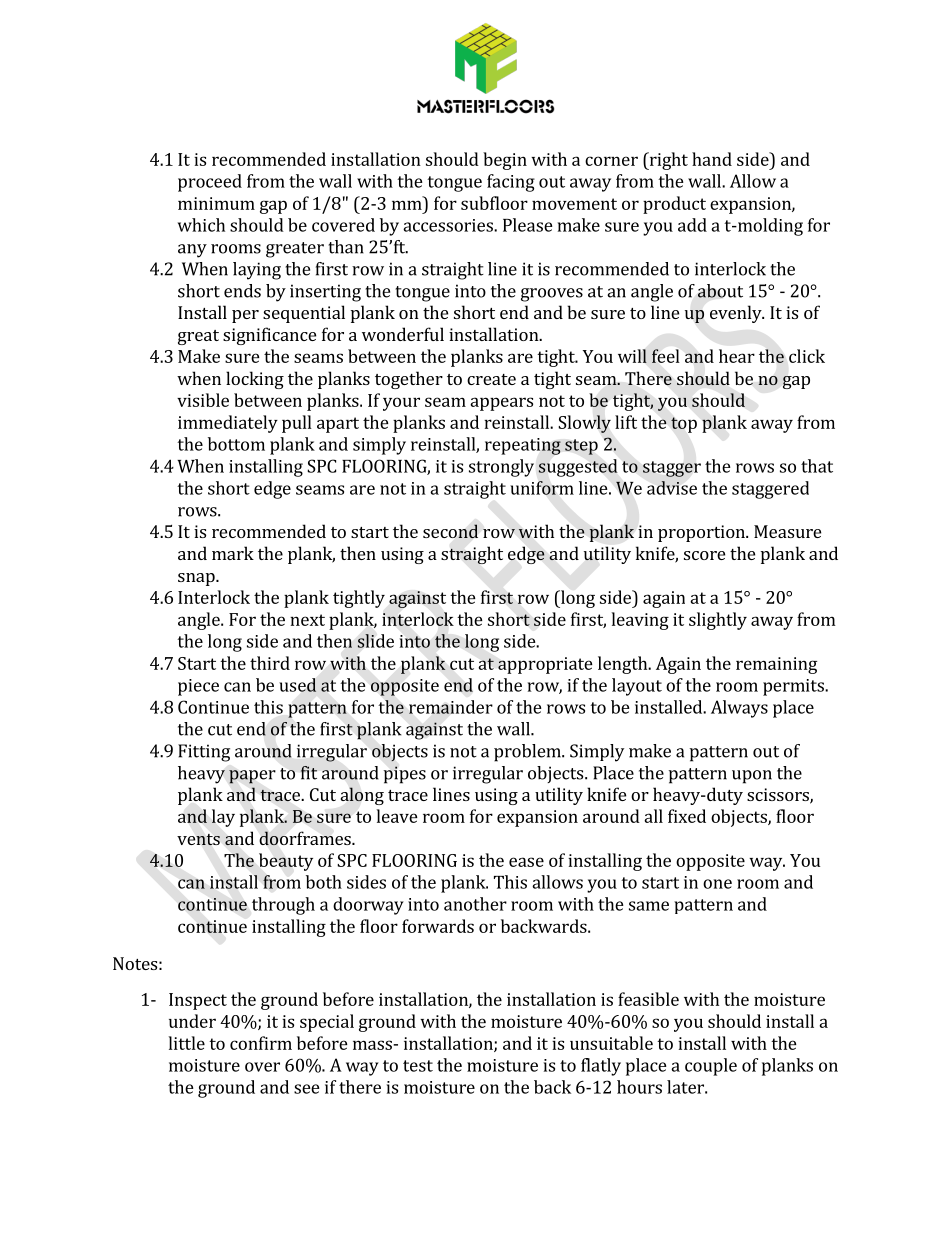 This page has width=952, height=1233. I want to click on facing, so click(511, 183).
